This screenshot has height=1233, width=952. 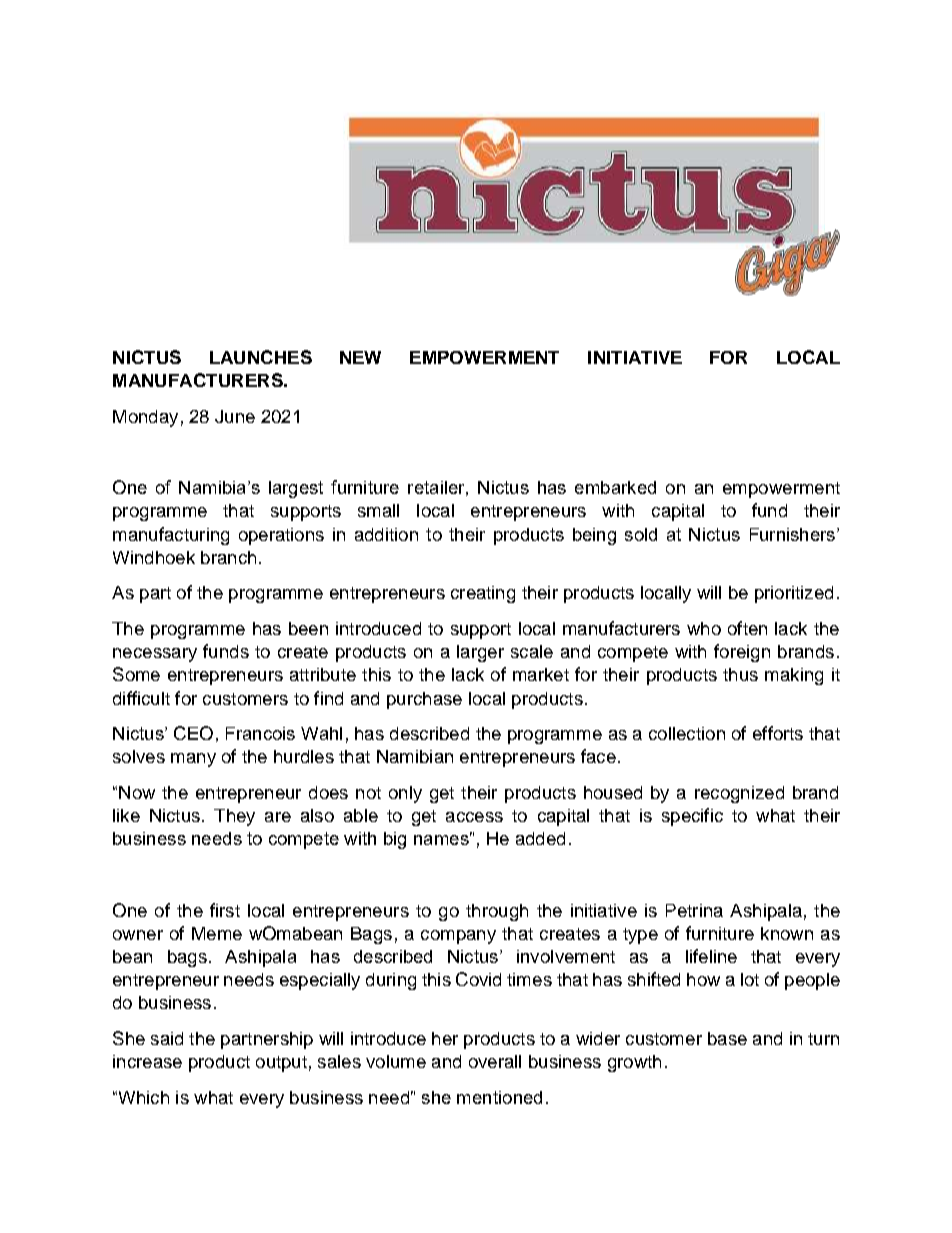 What do you see at coordinates (739, 794) in the screenshot?
I see `recognized` at bounding box center [739, 794].
